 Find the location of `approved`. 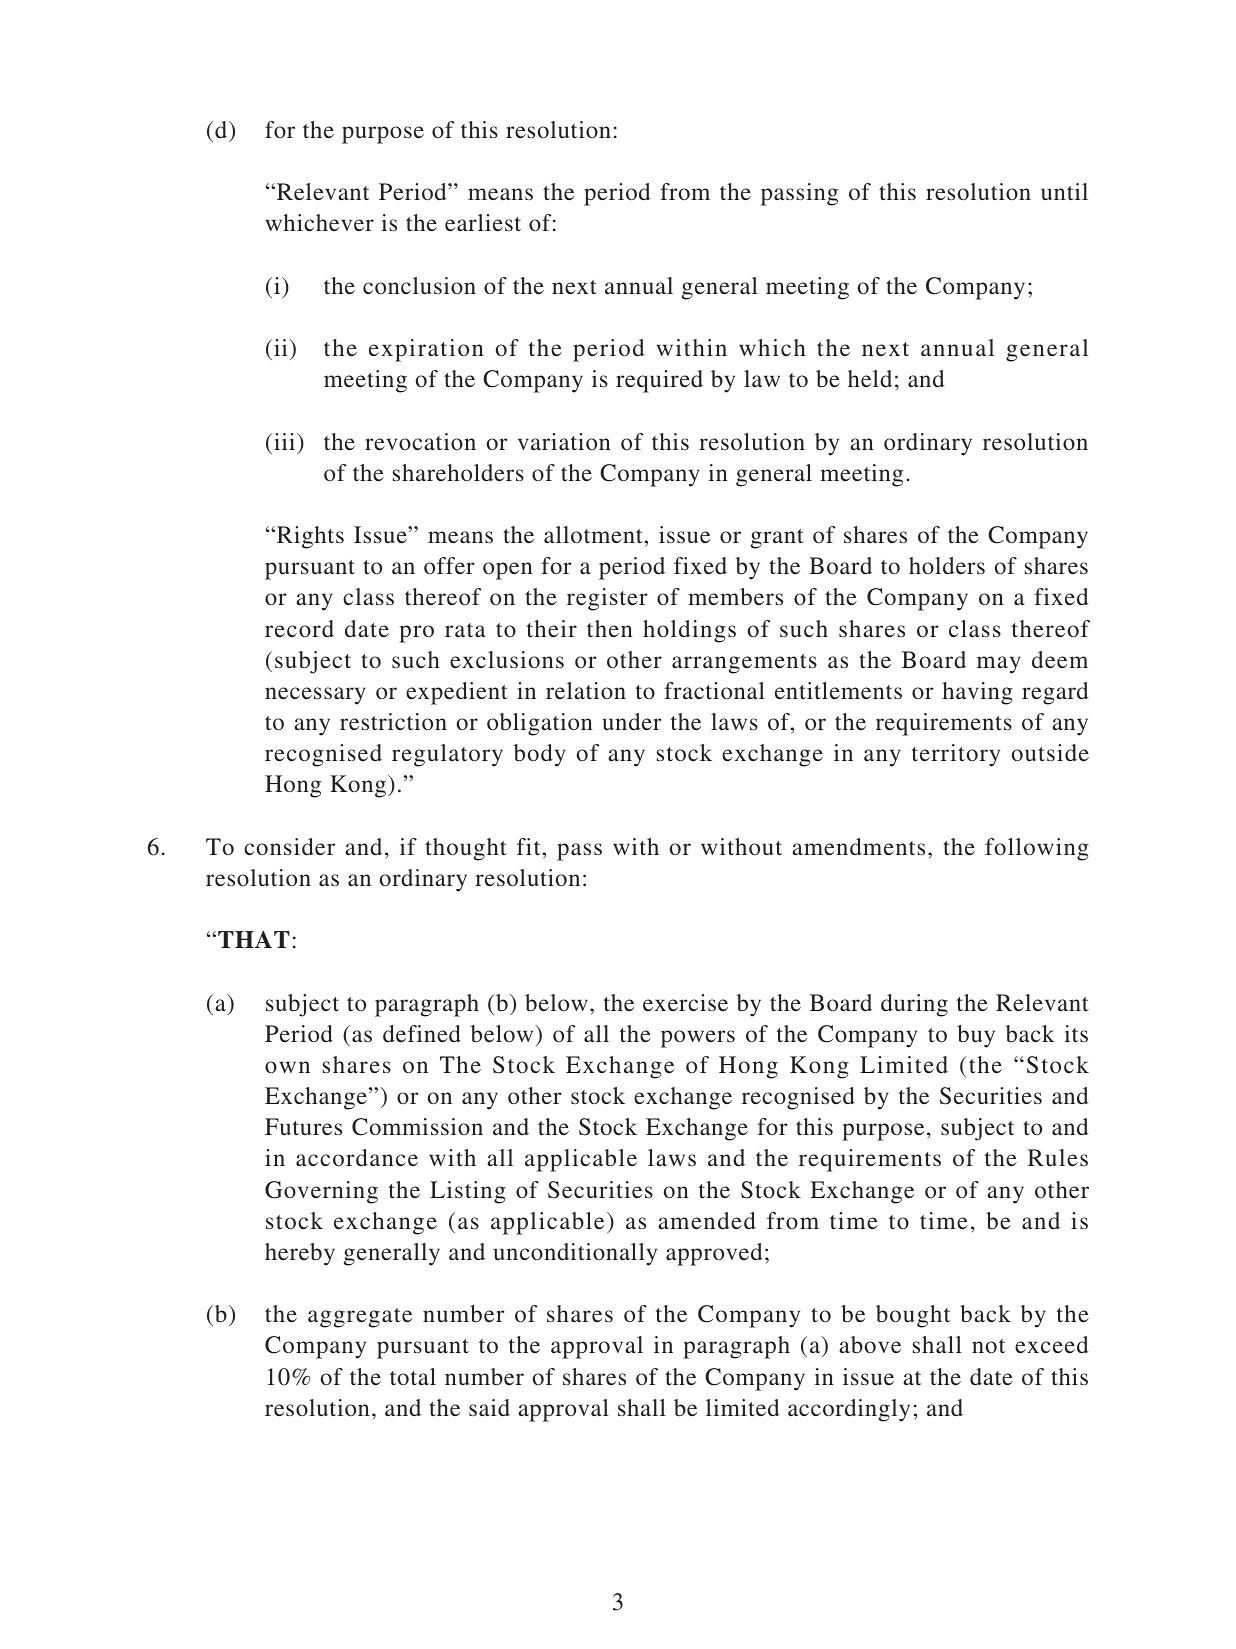

approved is located at coordinates (714, 1254).
